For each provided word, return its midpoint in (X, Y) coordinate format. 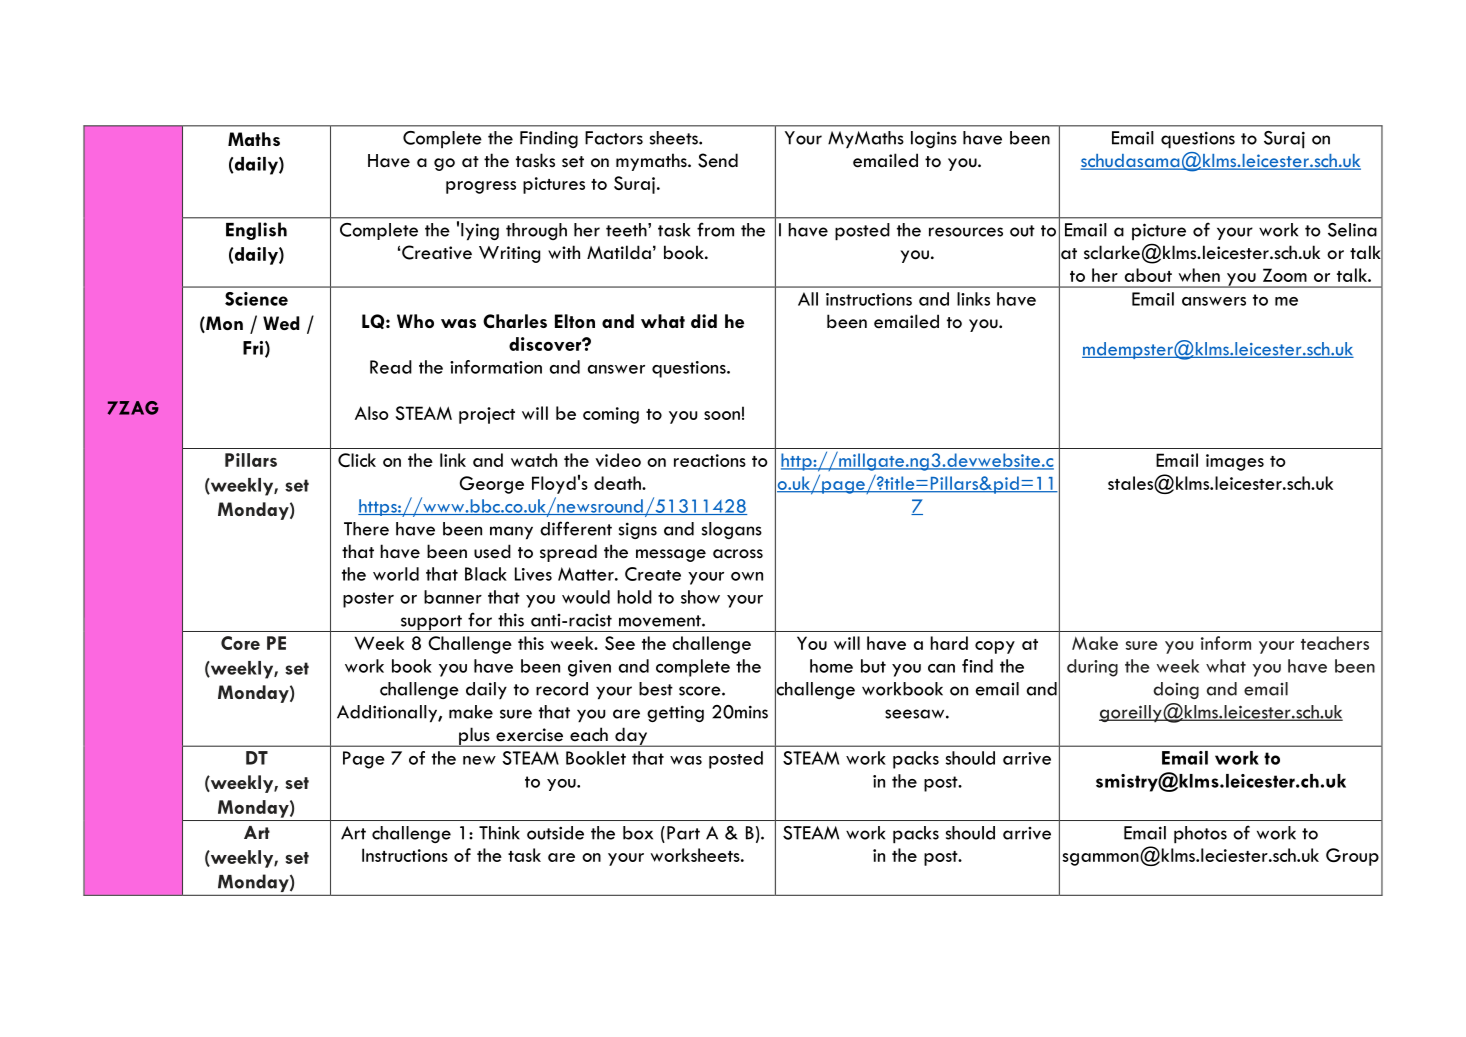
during (1092, 668)
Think (499, 833)
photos (1200, 835)
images (1235, 462)
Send (718, 160)
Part (683, 833)
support (431, 623)
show (700, 597)
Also (372, 413)
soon (722, 415)
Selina (1352, 230)
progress (481, 187)
